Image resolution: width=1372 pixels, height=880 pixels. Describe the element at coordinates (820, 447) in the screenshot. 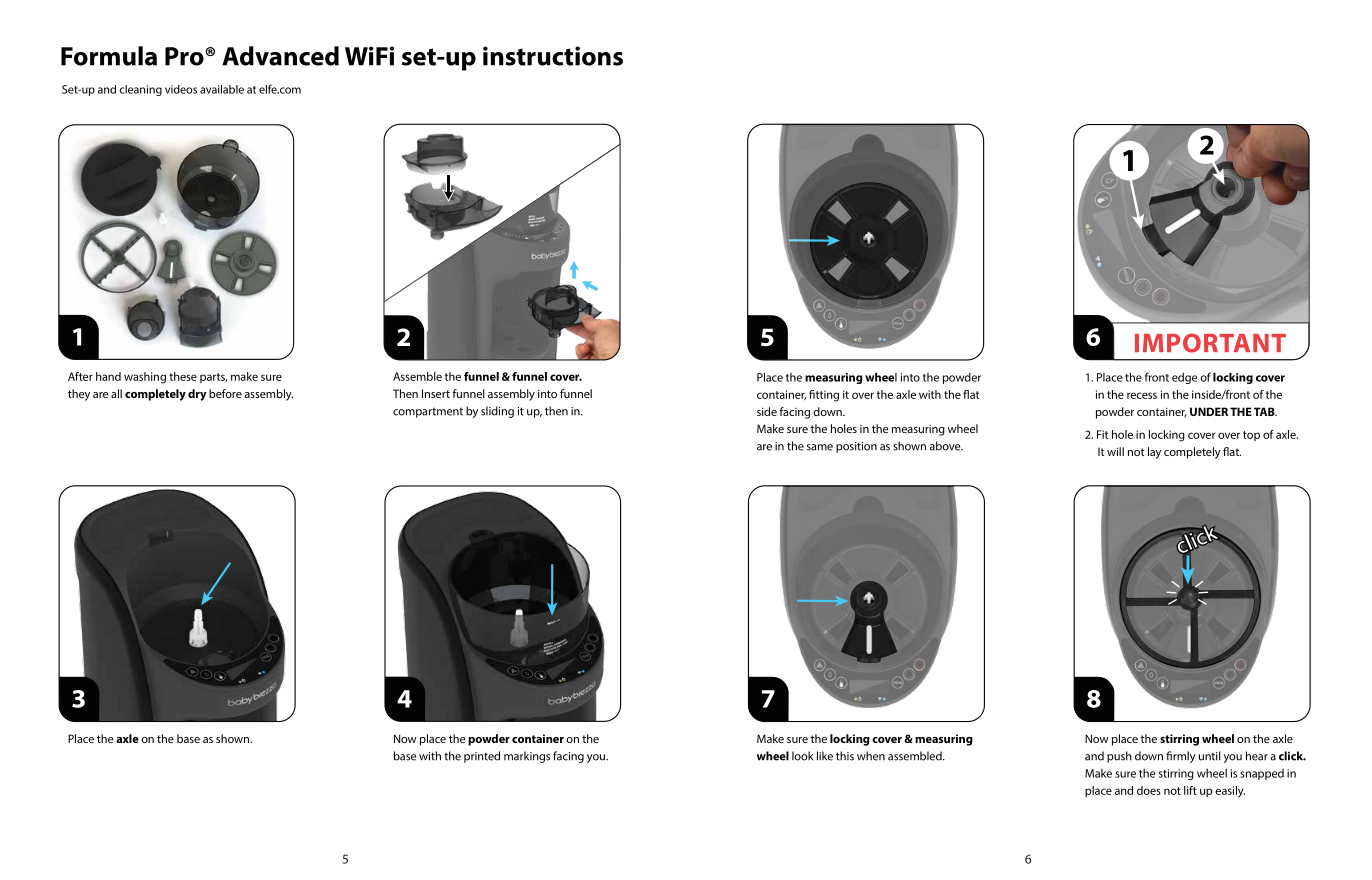

I see `same` at that location.
